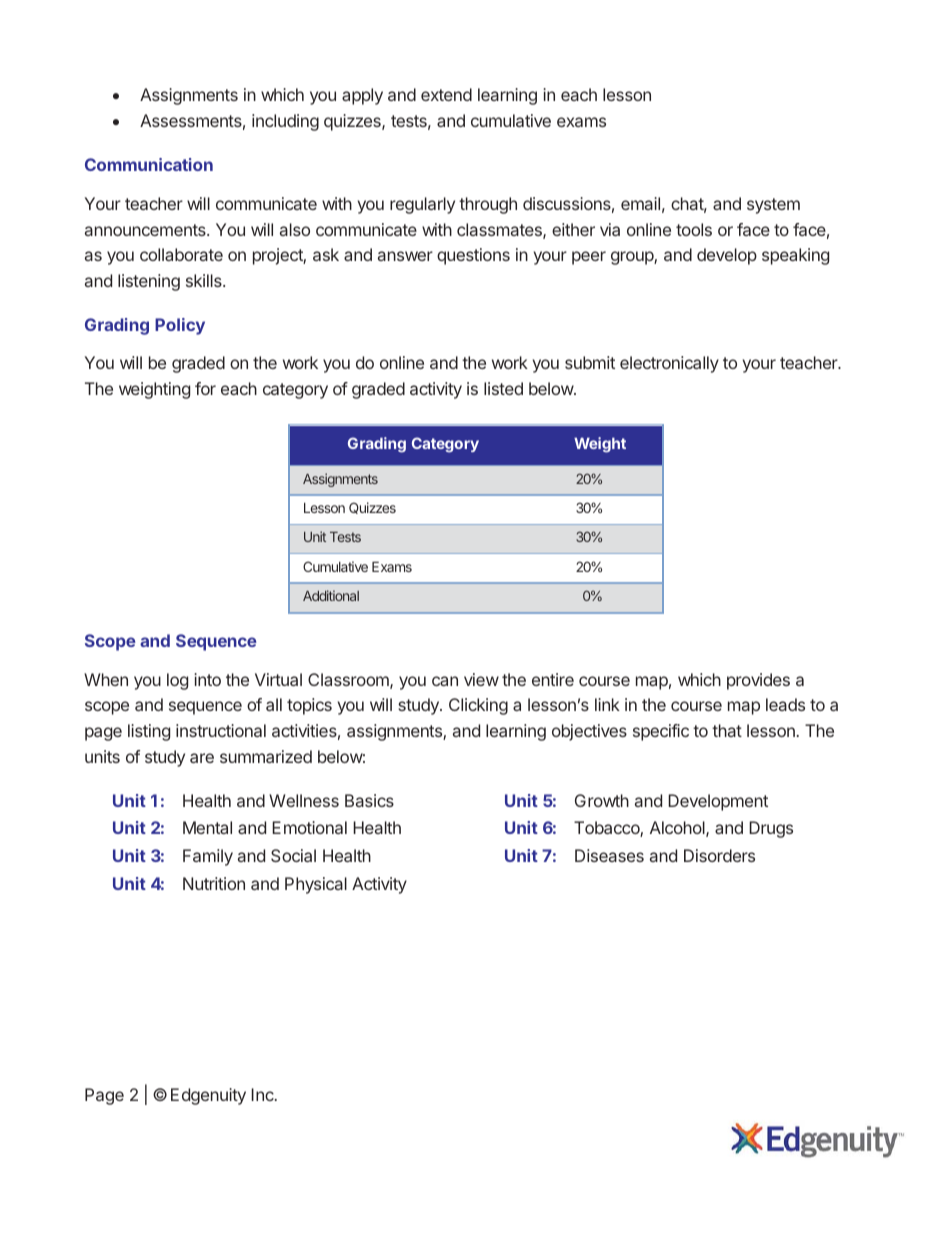  I want to click on extend, so click(446, 94).
